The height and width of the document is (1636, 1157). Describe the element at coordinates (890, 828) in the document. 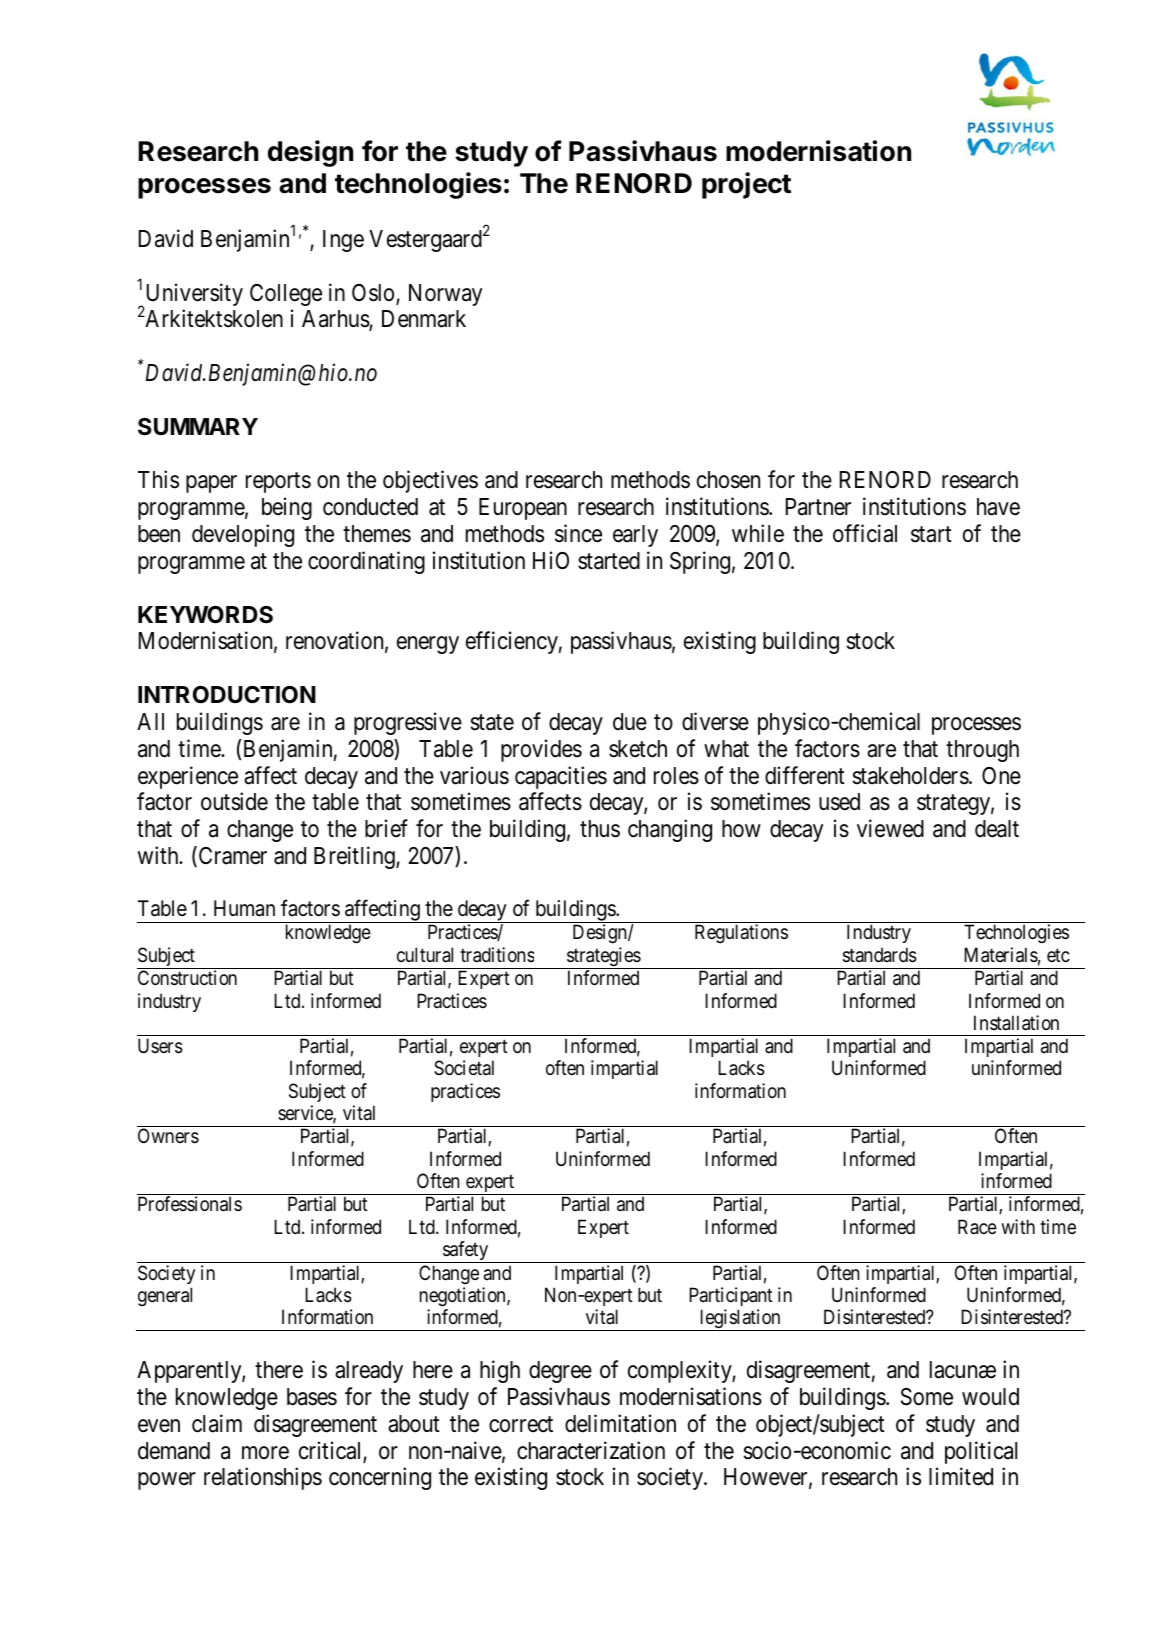

I see `viewed` at that location.
